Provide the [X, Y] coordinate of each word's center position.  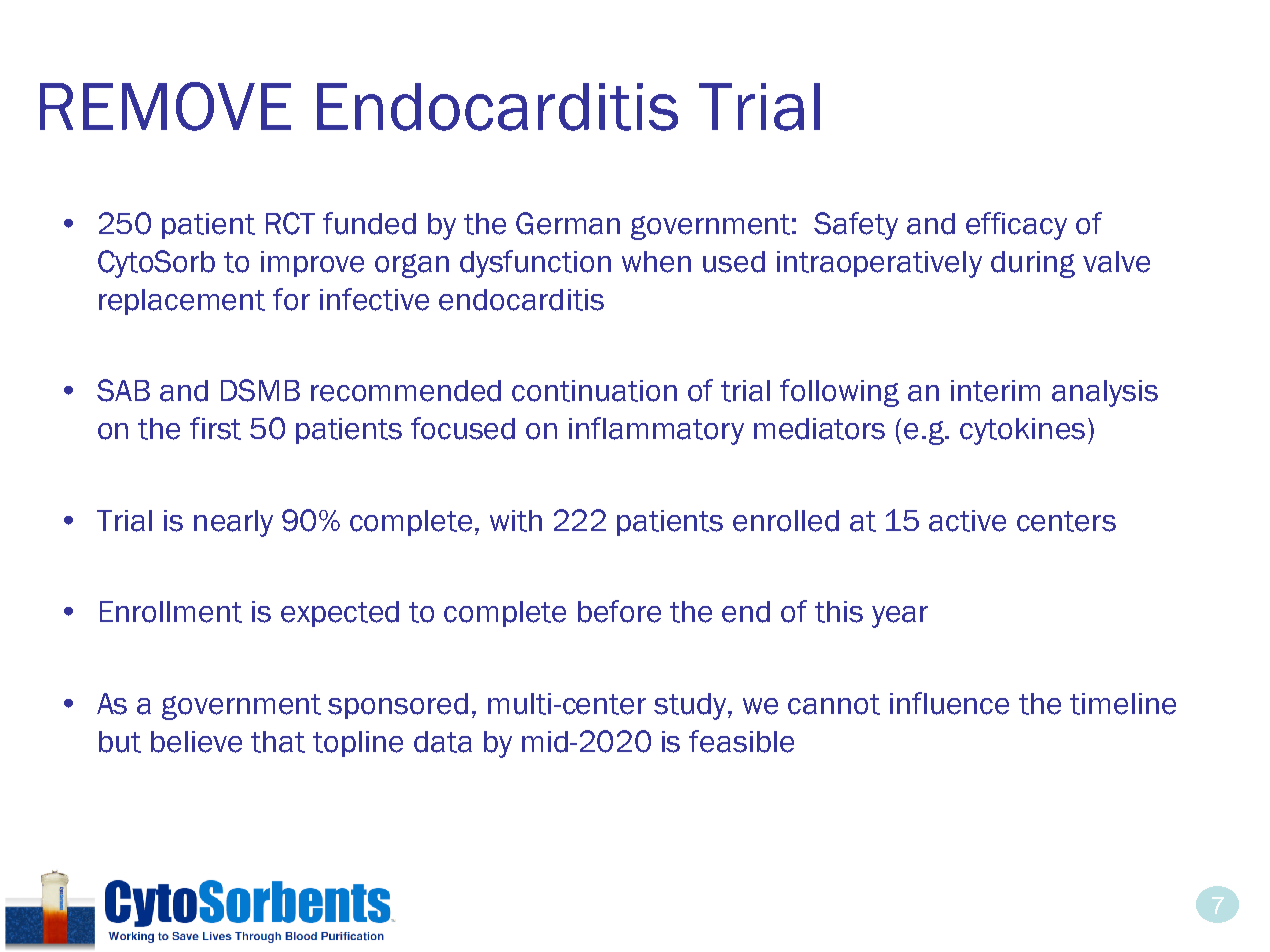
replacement [182, 302]
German [568, 223]
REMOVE [165, 106]
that [278, 742]
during [1033, 264]
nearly [233, 523]
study [691, 706]
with [516, 521]
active [967, 521]
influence [949, 703]
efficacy [1016, 226]
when [656, 262]
